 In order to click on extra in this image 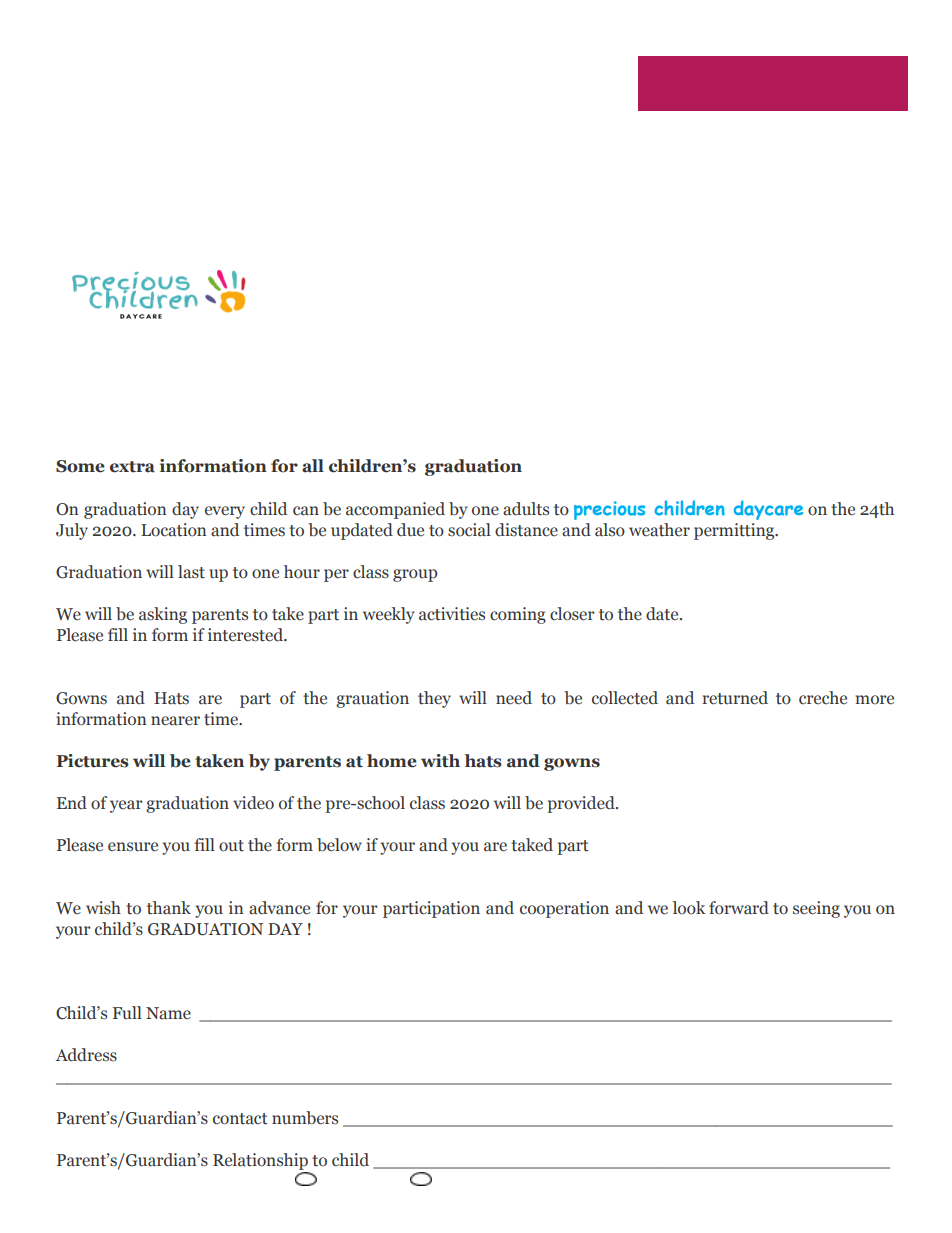, I will do `click(132, 467)`.
